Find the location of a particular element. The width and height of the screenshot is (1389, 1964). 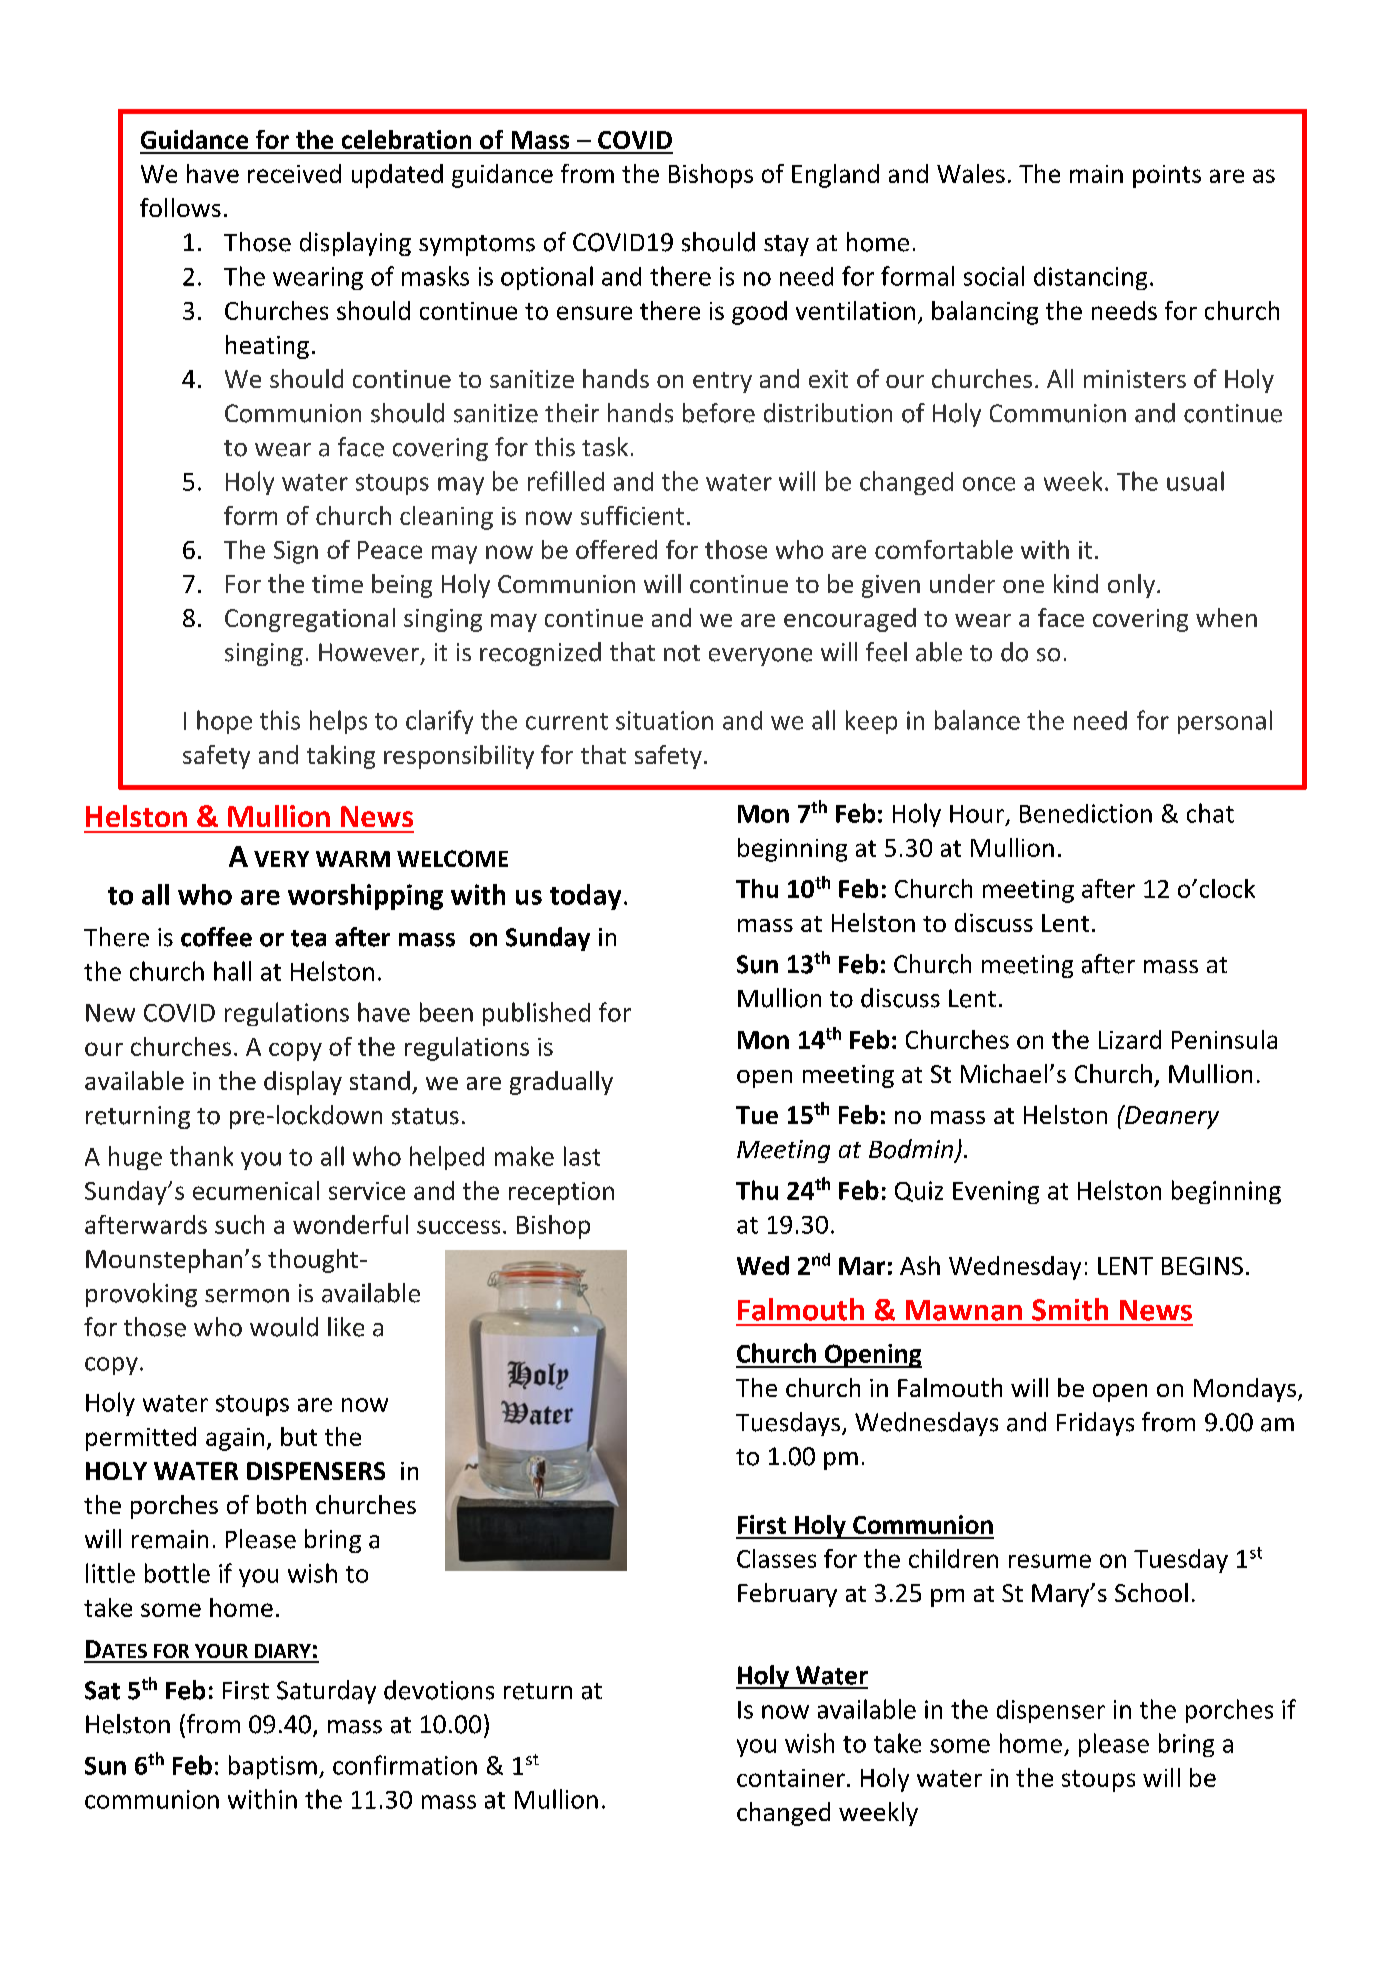

baptism is located at coordinates (273, 1767).
